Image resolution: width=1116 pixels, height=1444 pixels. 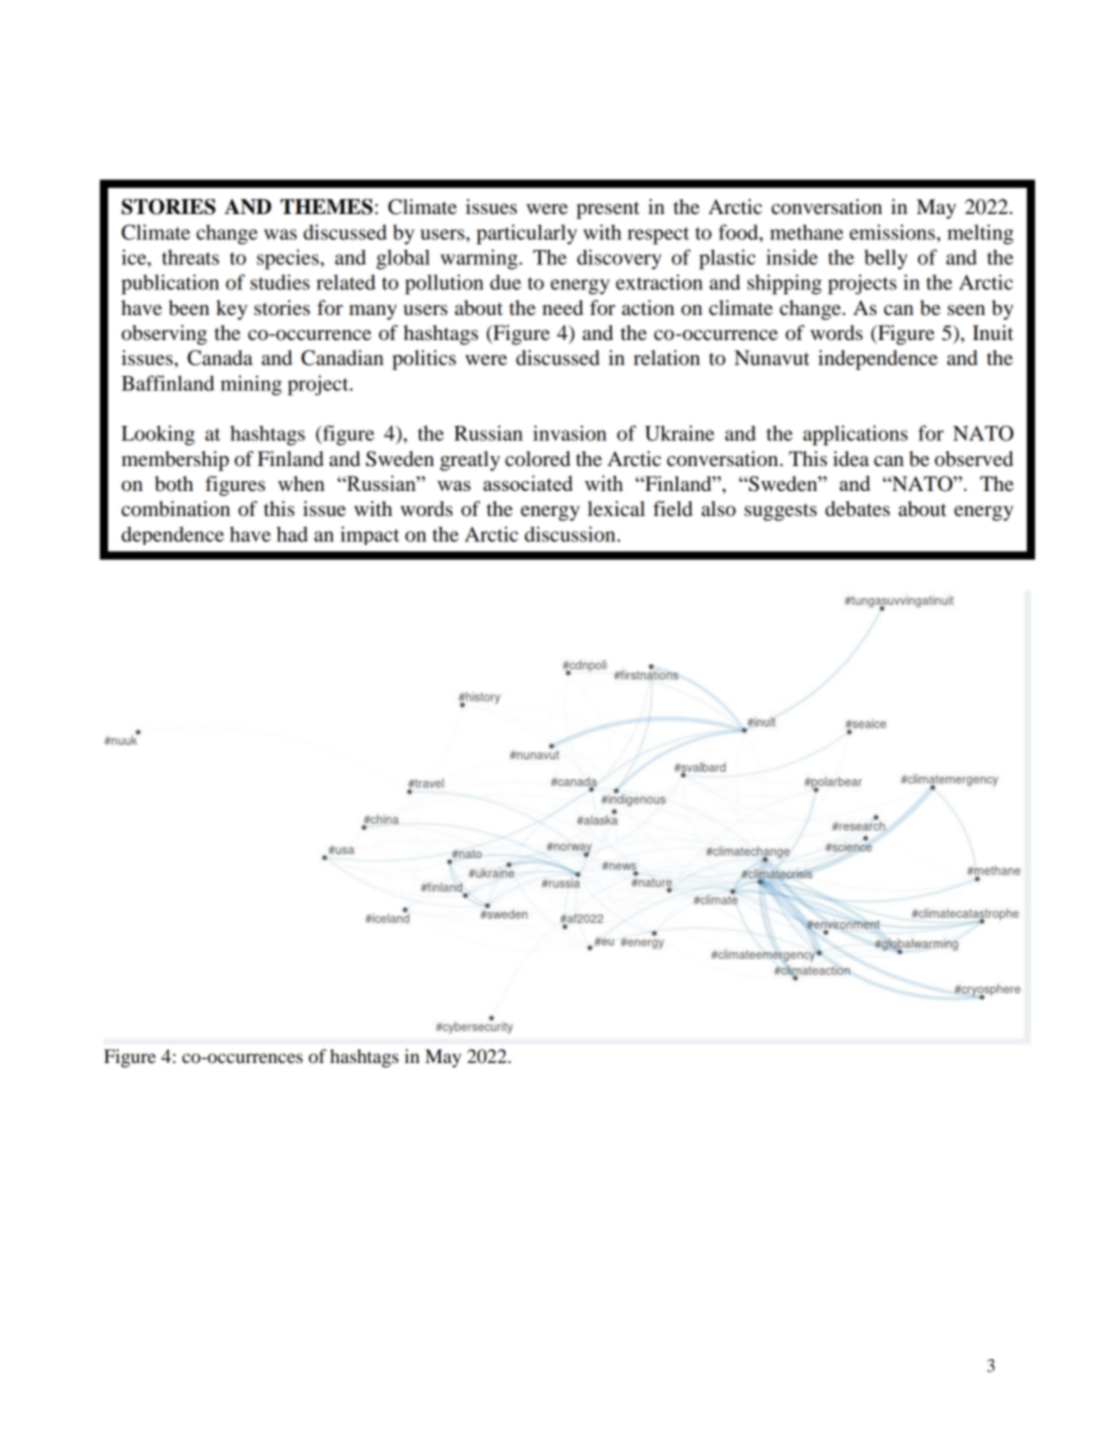 What do you see at coordinates (892, 232) in the document?
I see `emissions` at bounding box center [892, 232].
